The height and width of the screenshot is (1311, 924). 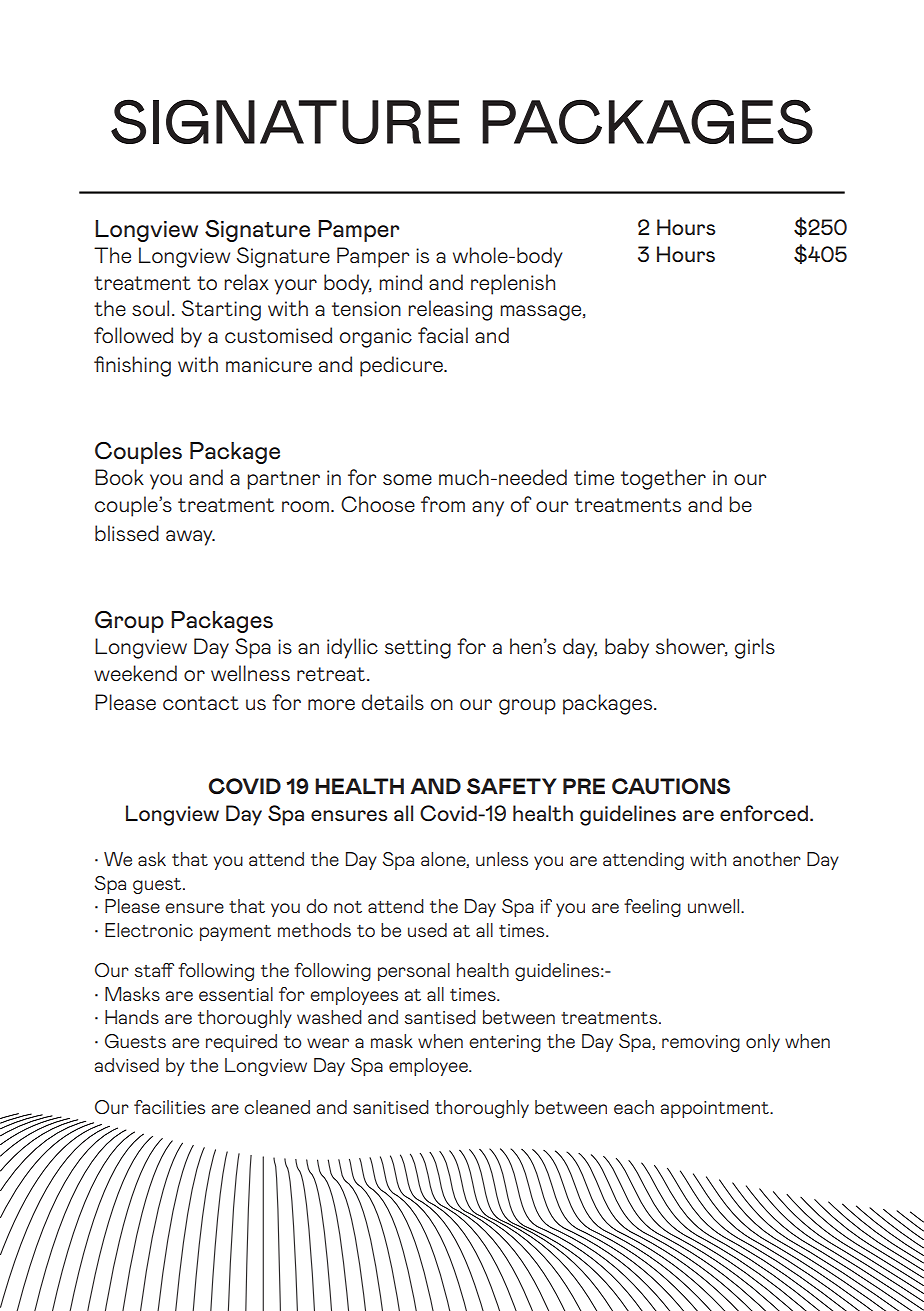 I want to click on contact, so click(x=201, y=703).
